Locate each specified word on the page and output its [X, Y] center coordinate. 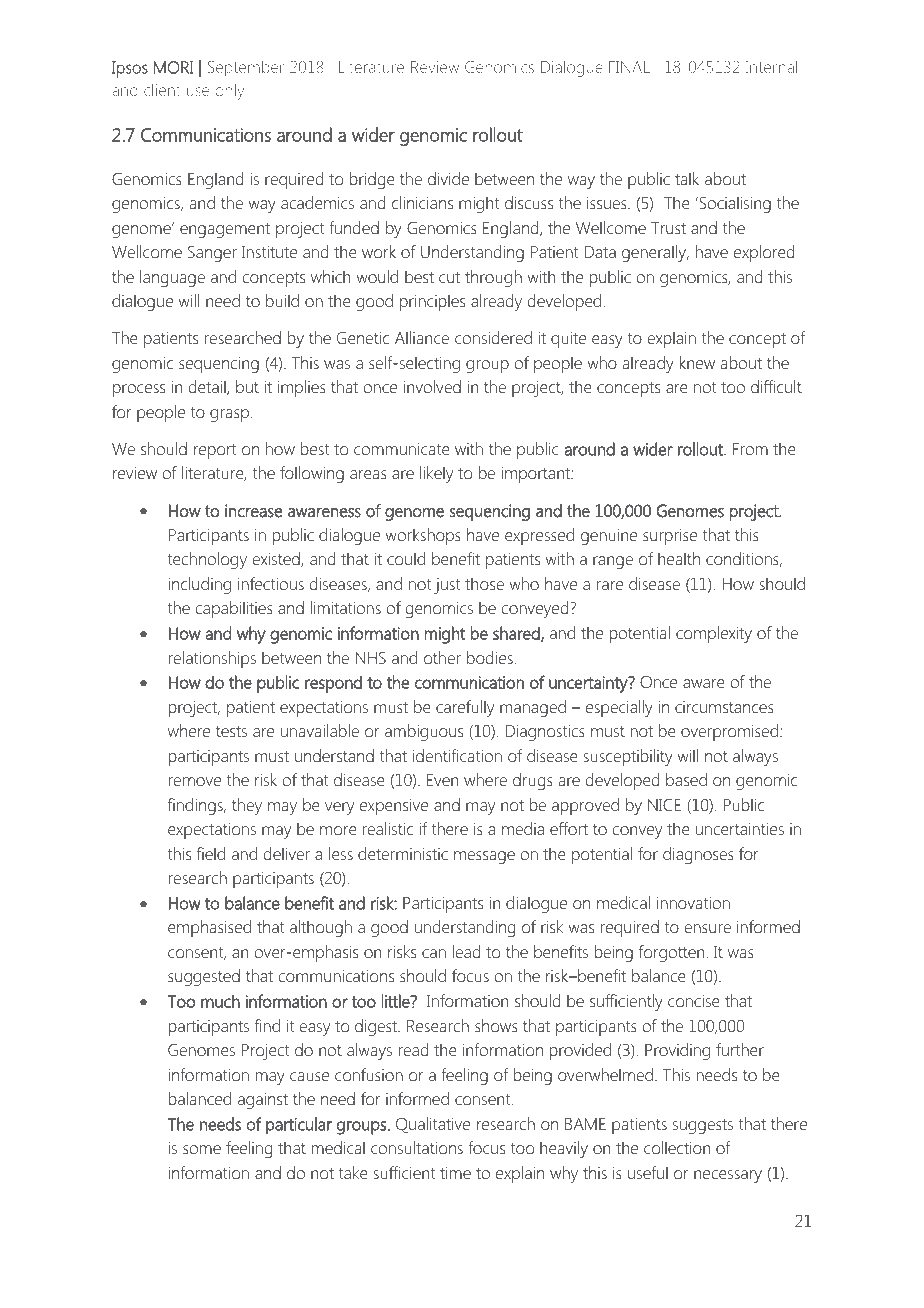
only [229, 91]
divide [448, 178]
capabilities [234, 609]
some [202, 1149]
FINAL [629, 67]
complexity [714, 634]
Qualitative [433, 1125]
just [447, 586]
